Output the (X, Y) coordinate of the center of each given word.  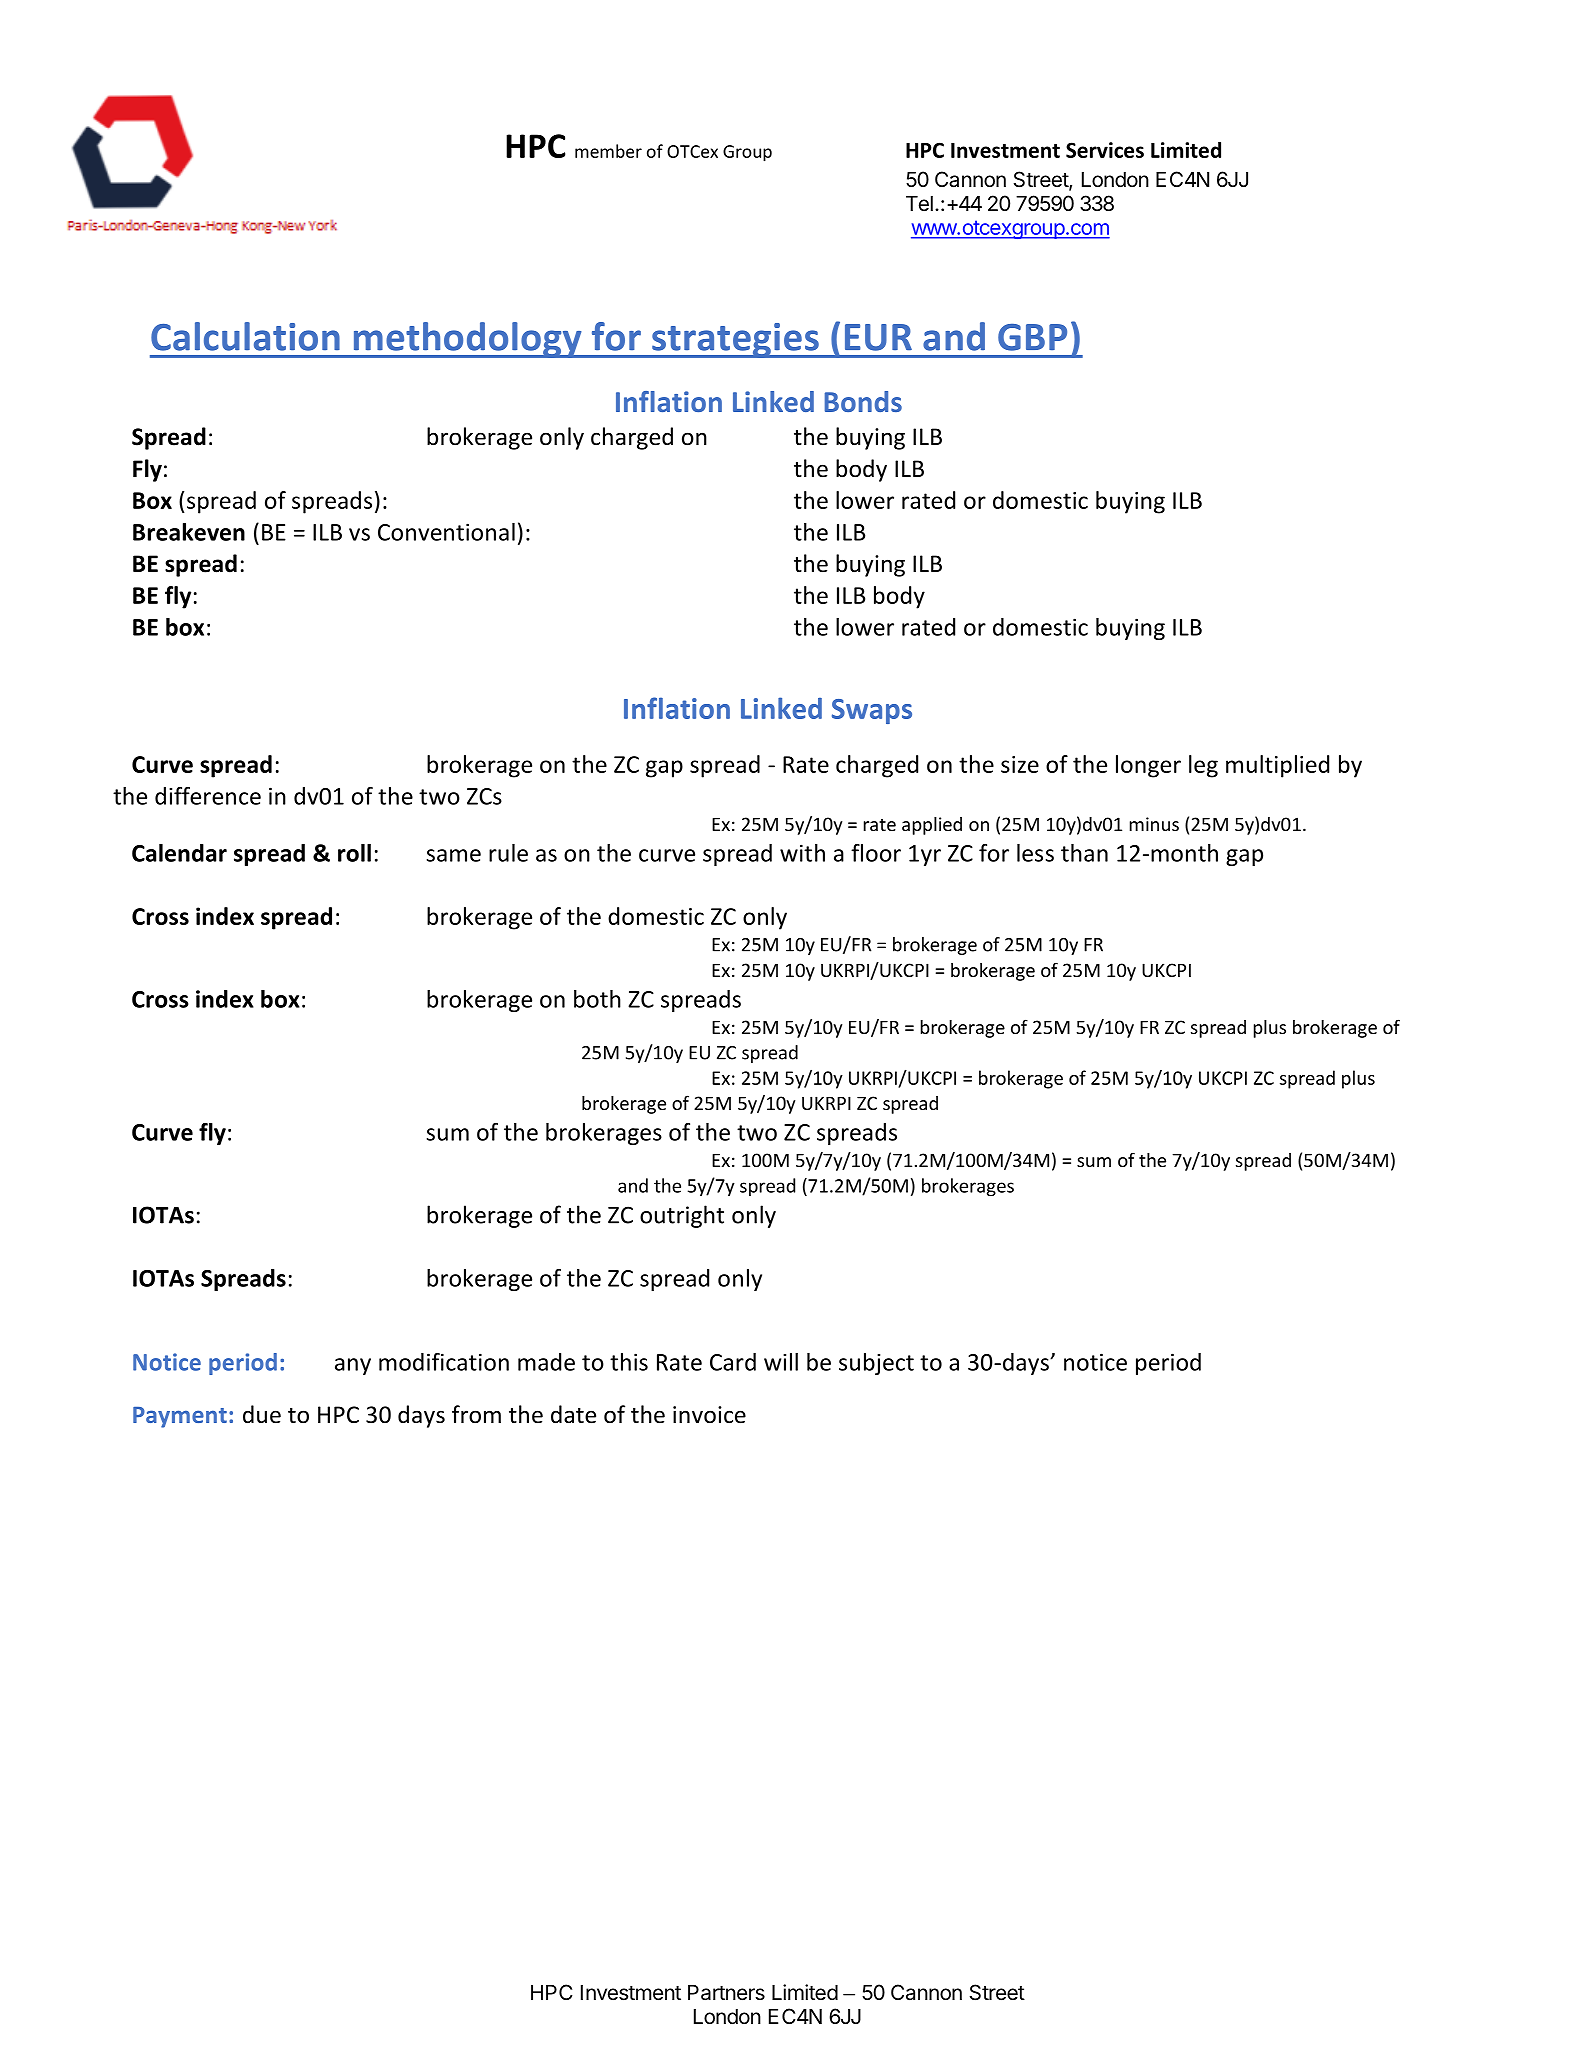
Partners (726, 1993)
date (573, 1414)
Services (1105, 150)
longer (1148, 766)
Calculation (245, 336)
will (781, 1362)
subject (876, 1364)
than (1084, 853)
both (597, 999)
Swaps (872, 711)
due (262, 1414)
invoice (709, 1415)
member (608, 151)
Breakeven (189, 532)
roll (354, 853)
